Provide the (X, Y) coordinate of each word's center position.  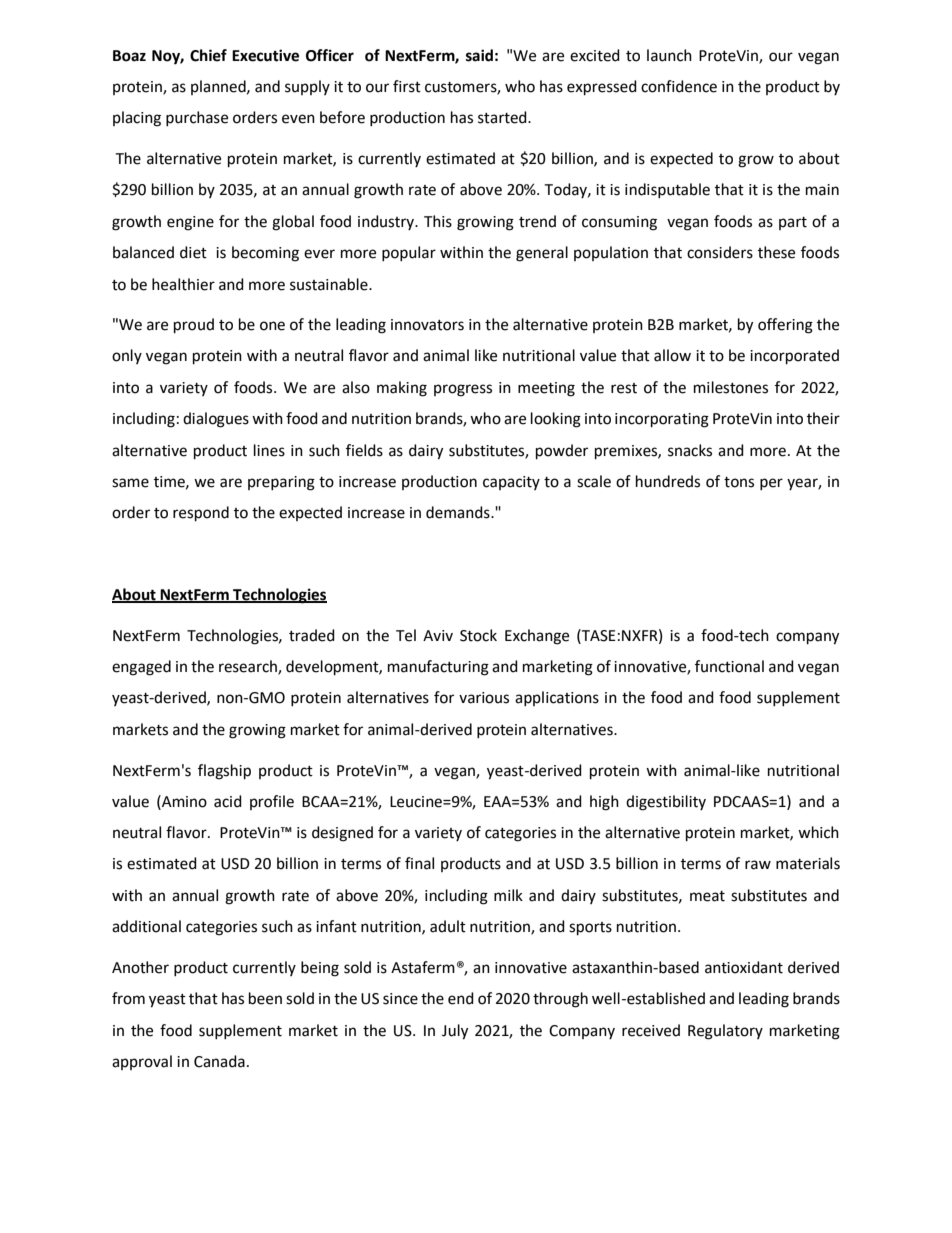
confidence (679, 86)
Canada (219, 1061)
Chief (208, 55)
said (479, 55)
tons (739, 482)
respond (201, 514)
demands (459, 512)
